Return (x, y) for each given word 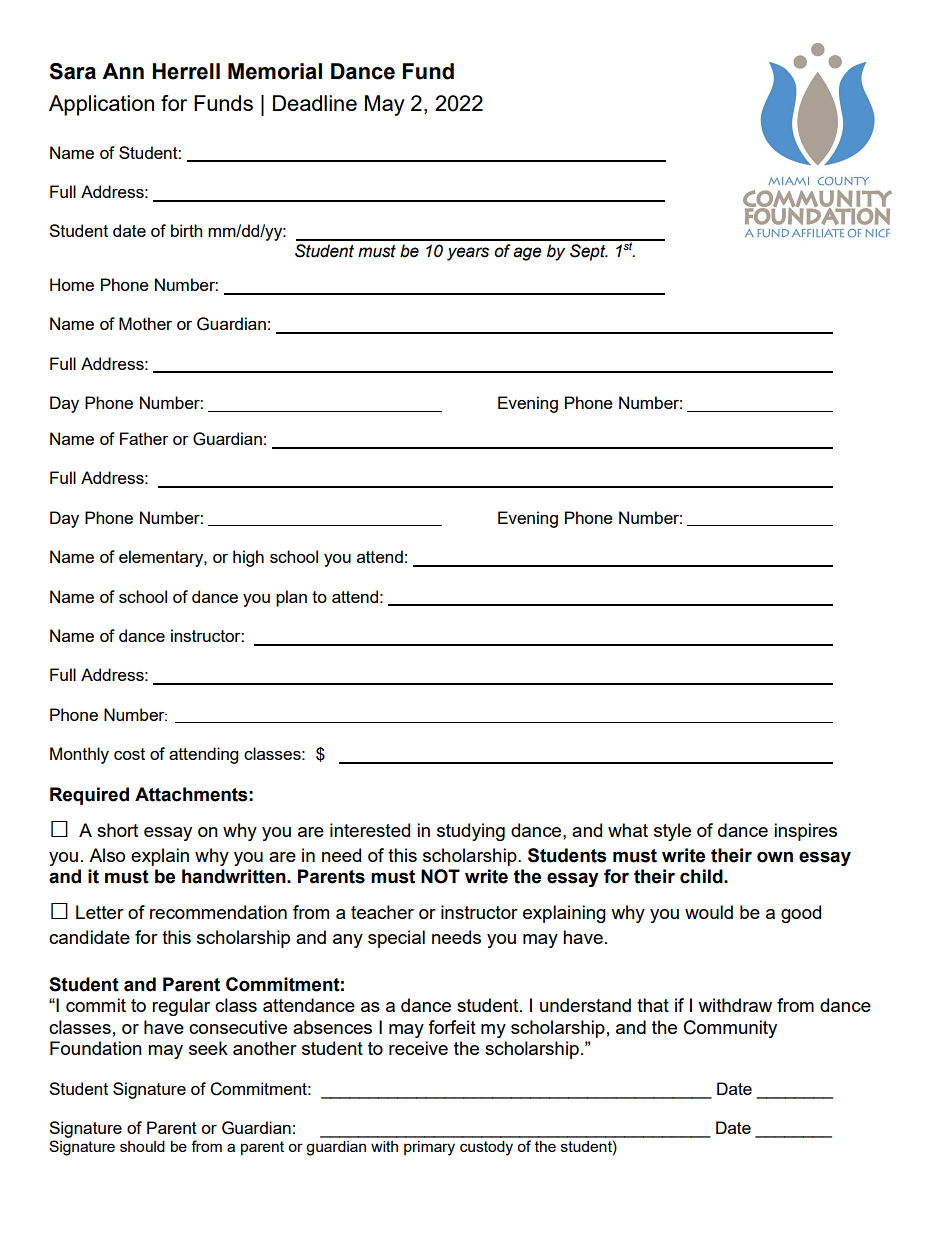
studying (471, 832)
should (142, 1146)
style (672, 832)
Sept (589, 252)
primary (429, 1148)
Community (730, 1029)
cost (129, 754)
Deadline (315, 103)
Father (144, 438)
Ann (123, 71)
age (527, 254)
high (248, 558)
